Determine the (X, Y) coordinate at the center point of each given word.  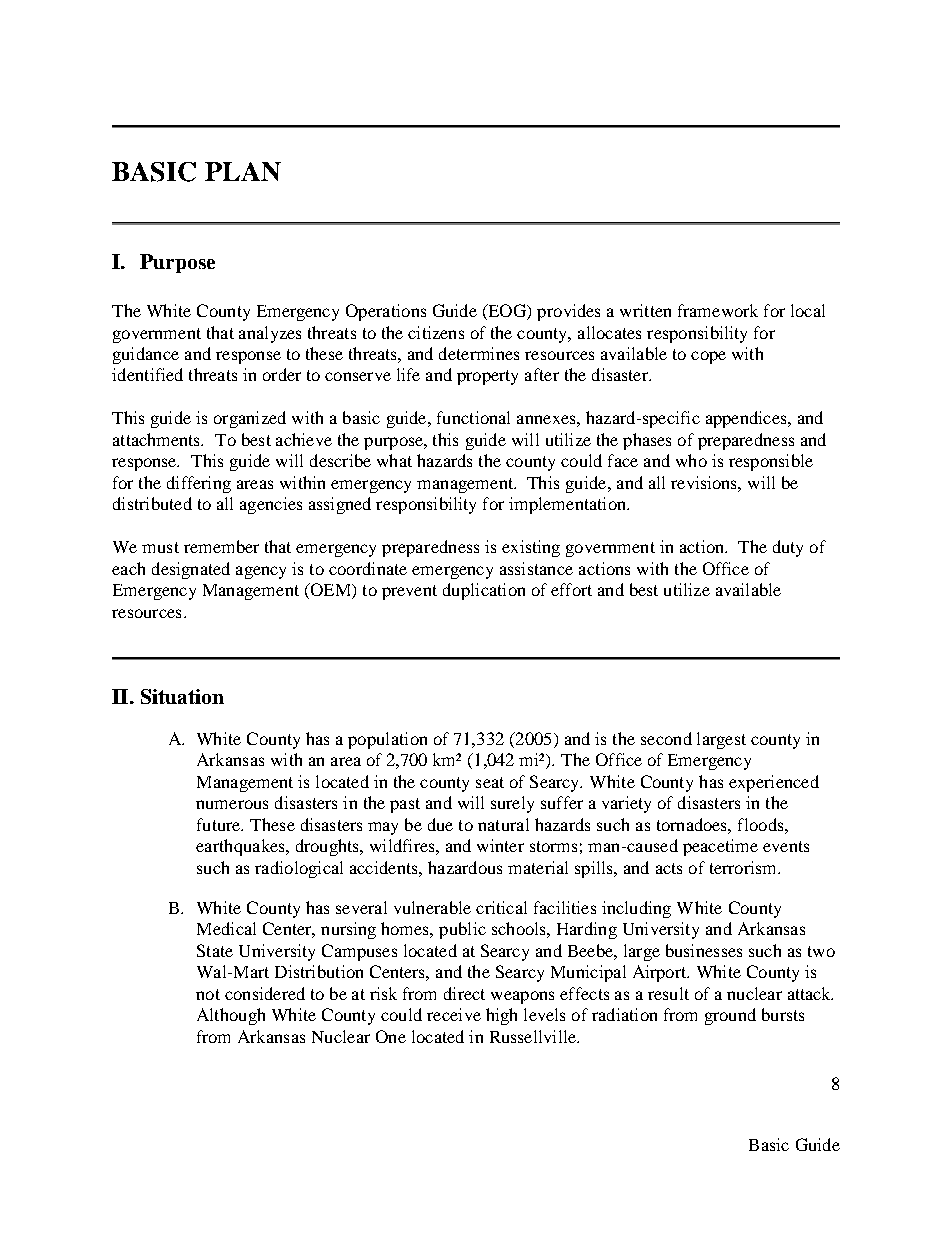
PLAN (243, 171)
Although (231, 1016)
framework (718, 310)
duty (788, 548)
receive (454, 1014)
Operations (386, 312)
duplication (484, 591)
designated (191, 570)
